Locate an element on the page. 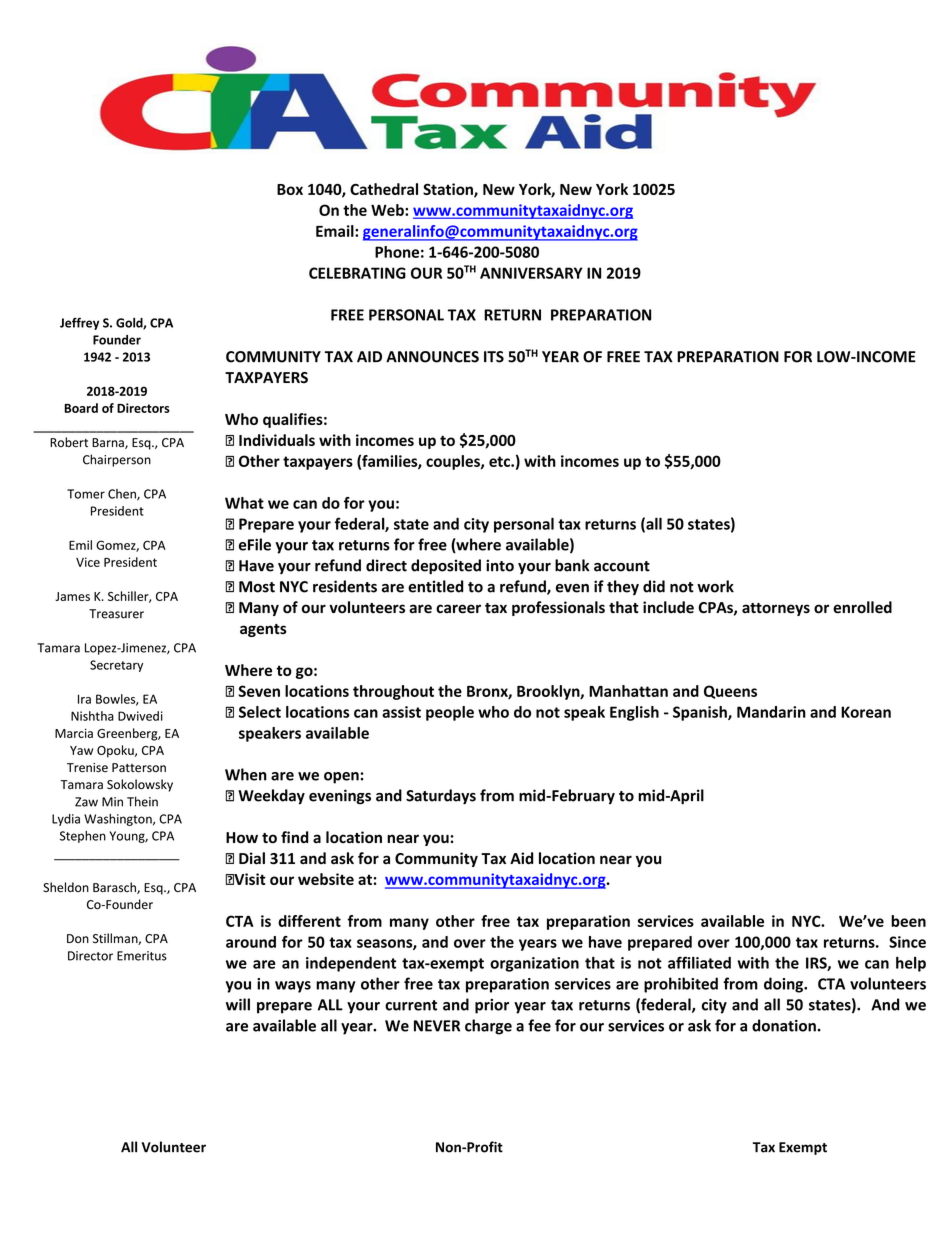 The image size is (952, 1233). ANNIVERSARY is located at coordinates (531, 273).
